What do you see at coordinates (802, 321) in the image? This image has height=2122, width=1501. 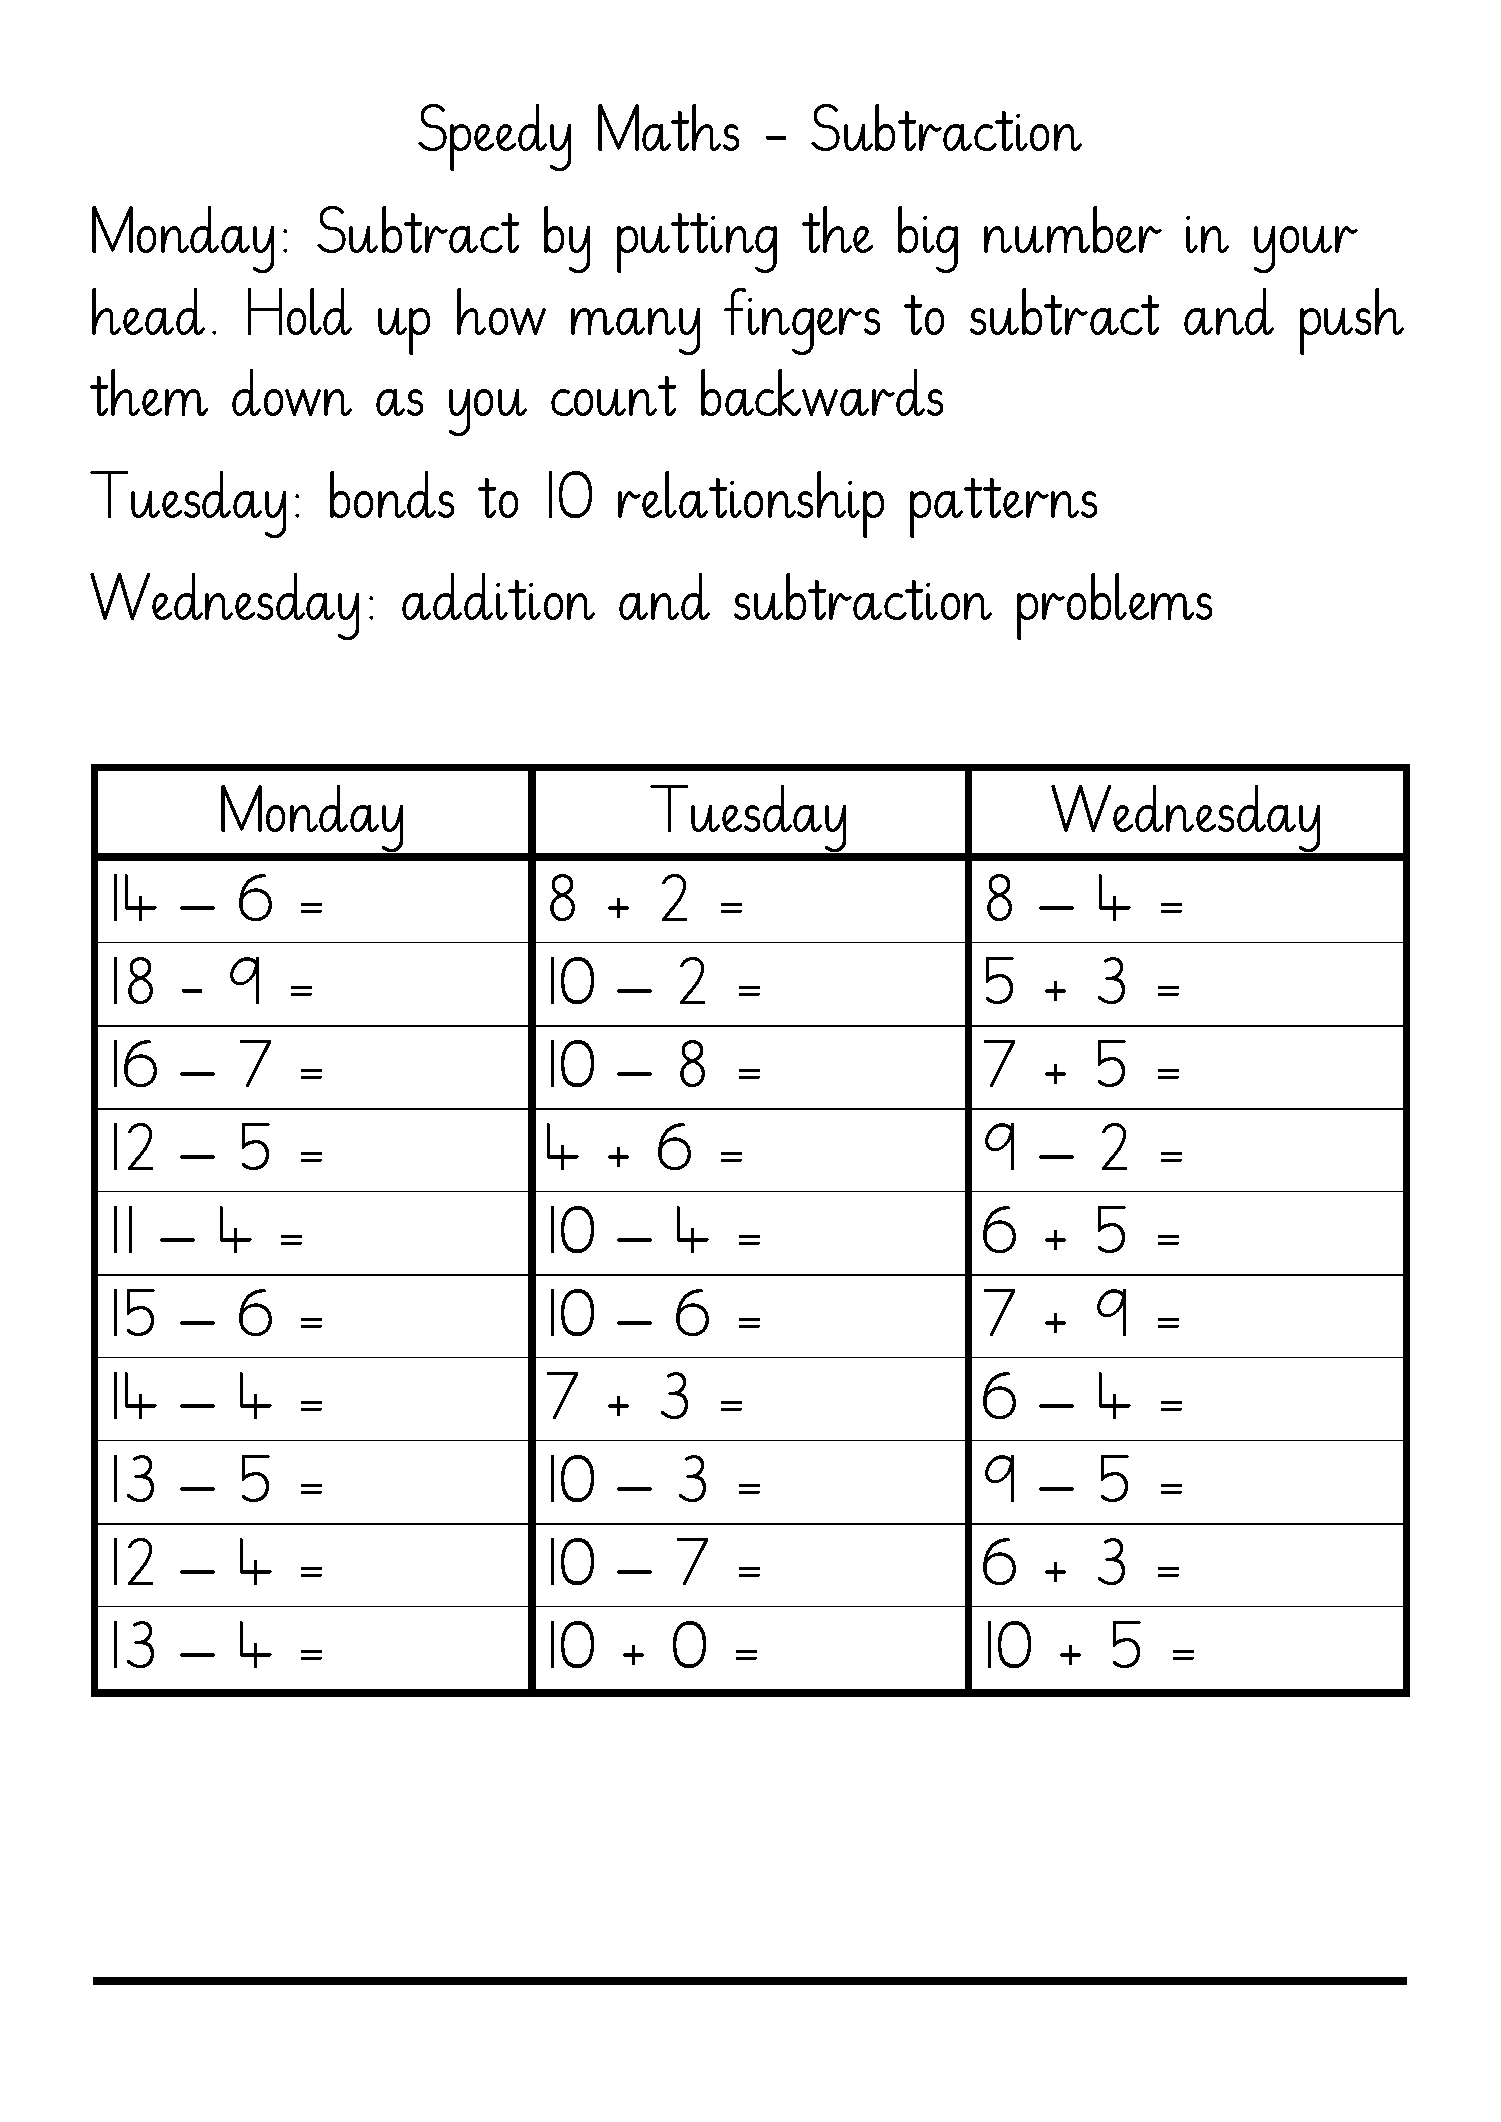 I see `fingers` at bounding box center [802, 321].
